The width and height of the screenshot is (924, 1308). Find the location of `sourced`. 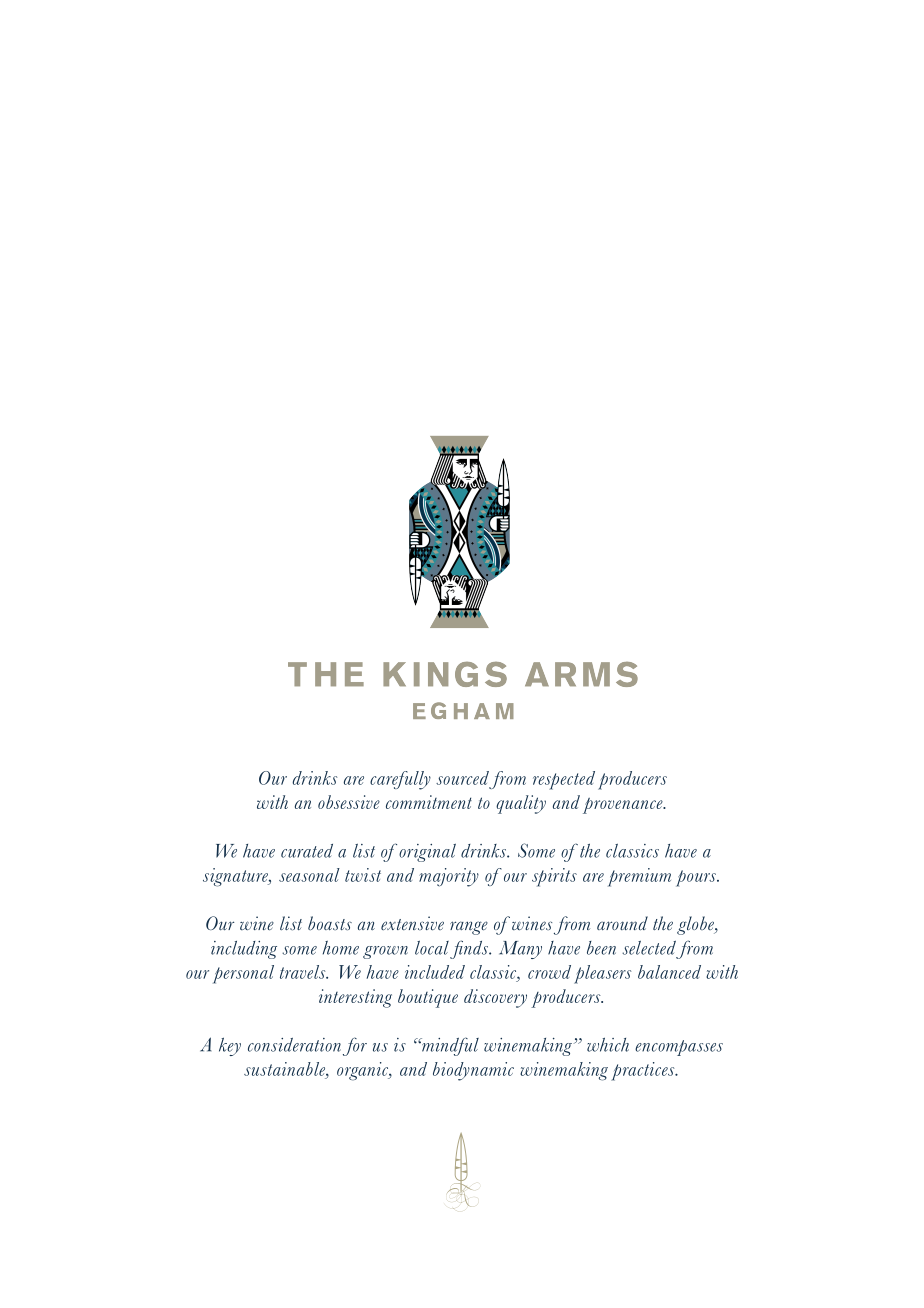

sourced is located at coordinates (462, 778).
